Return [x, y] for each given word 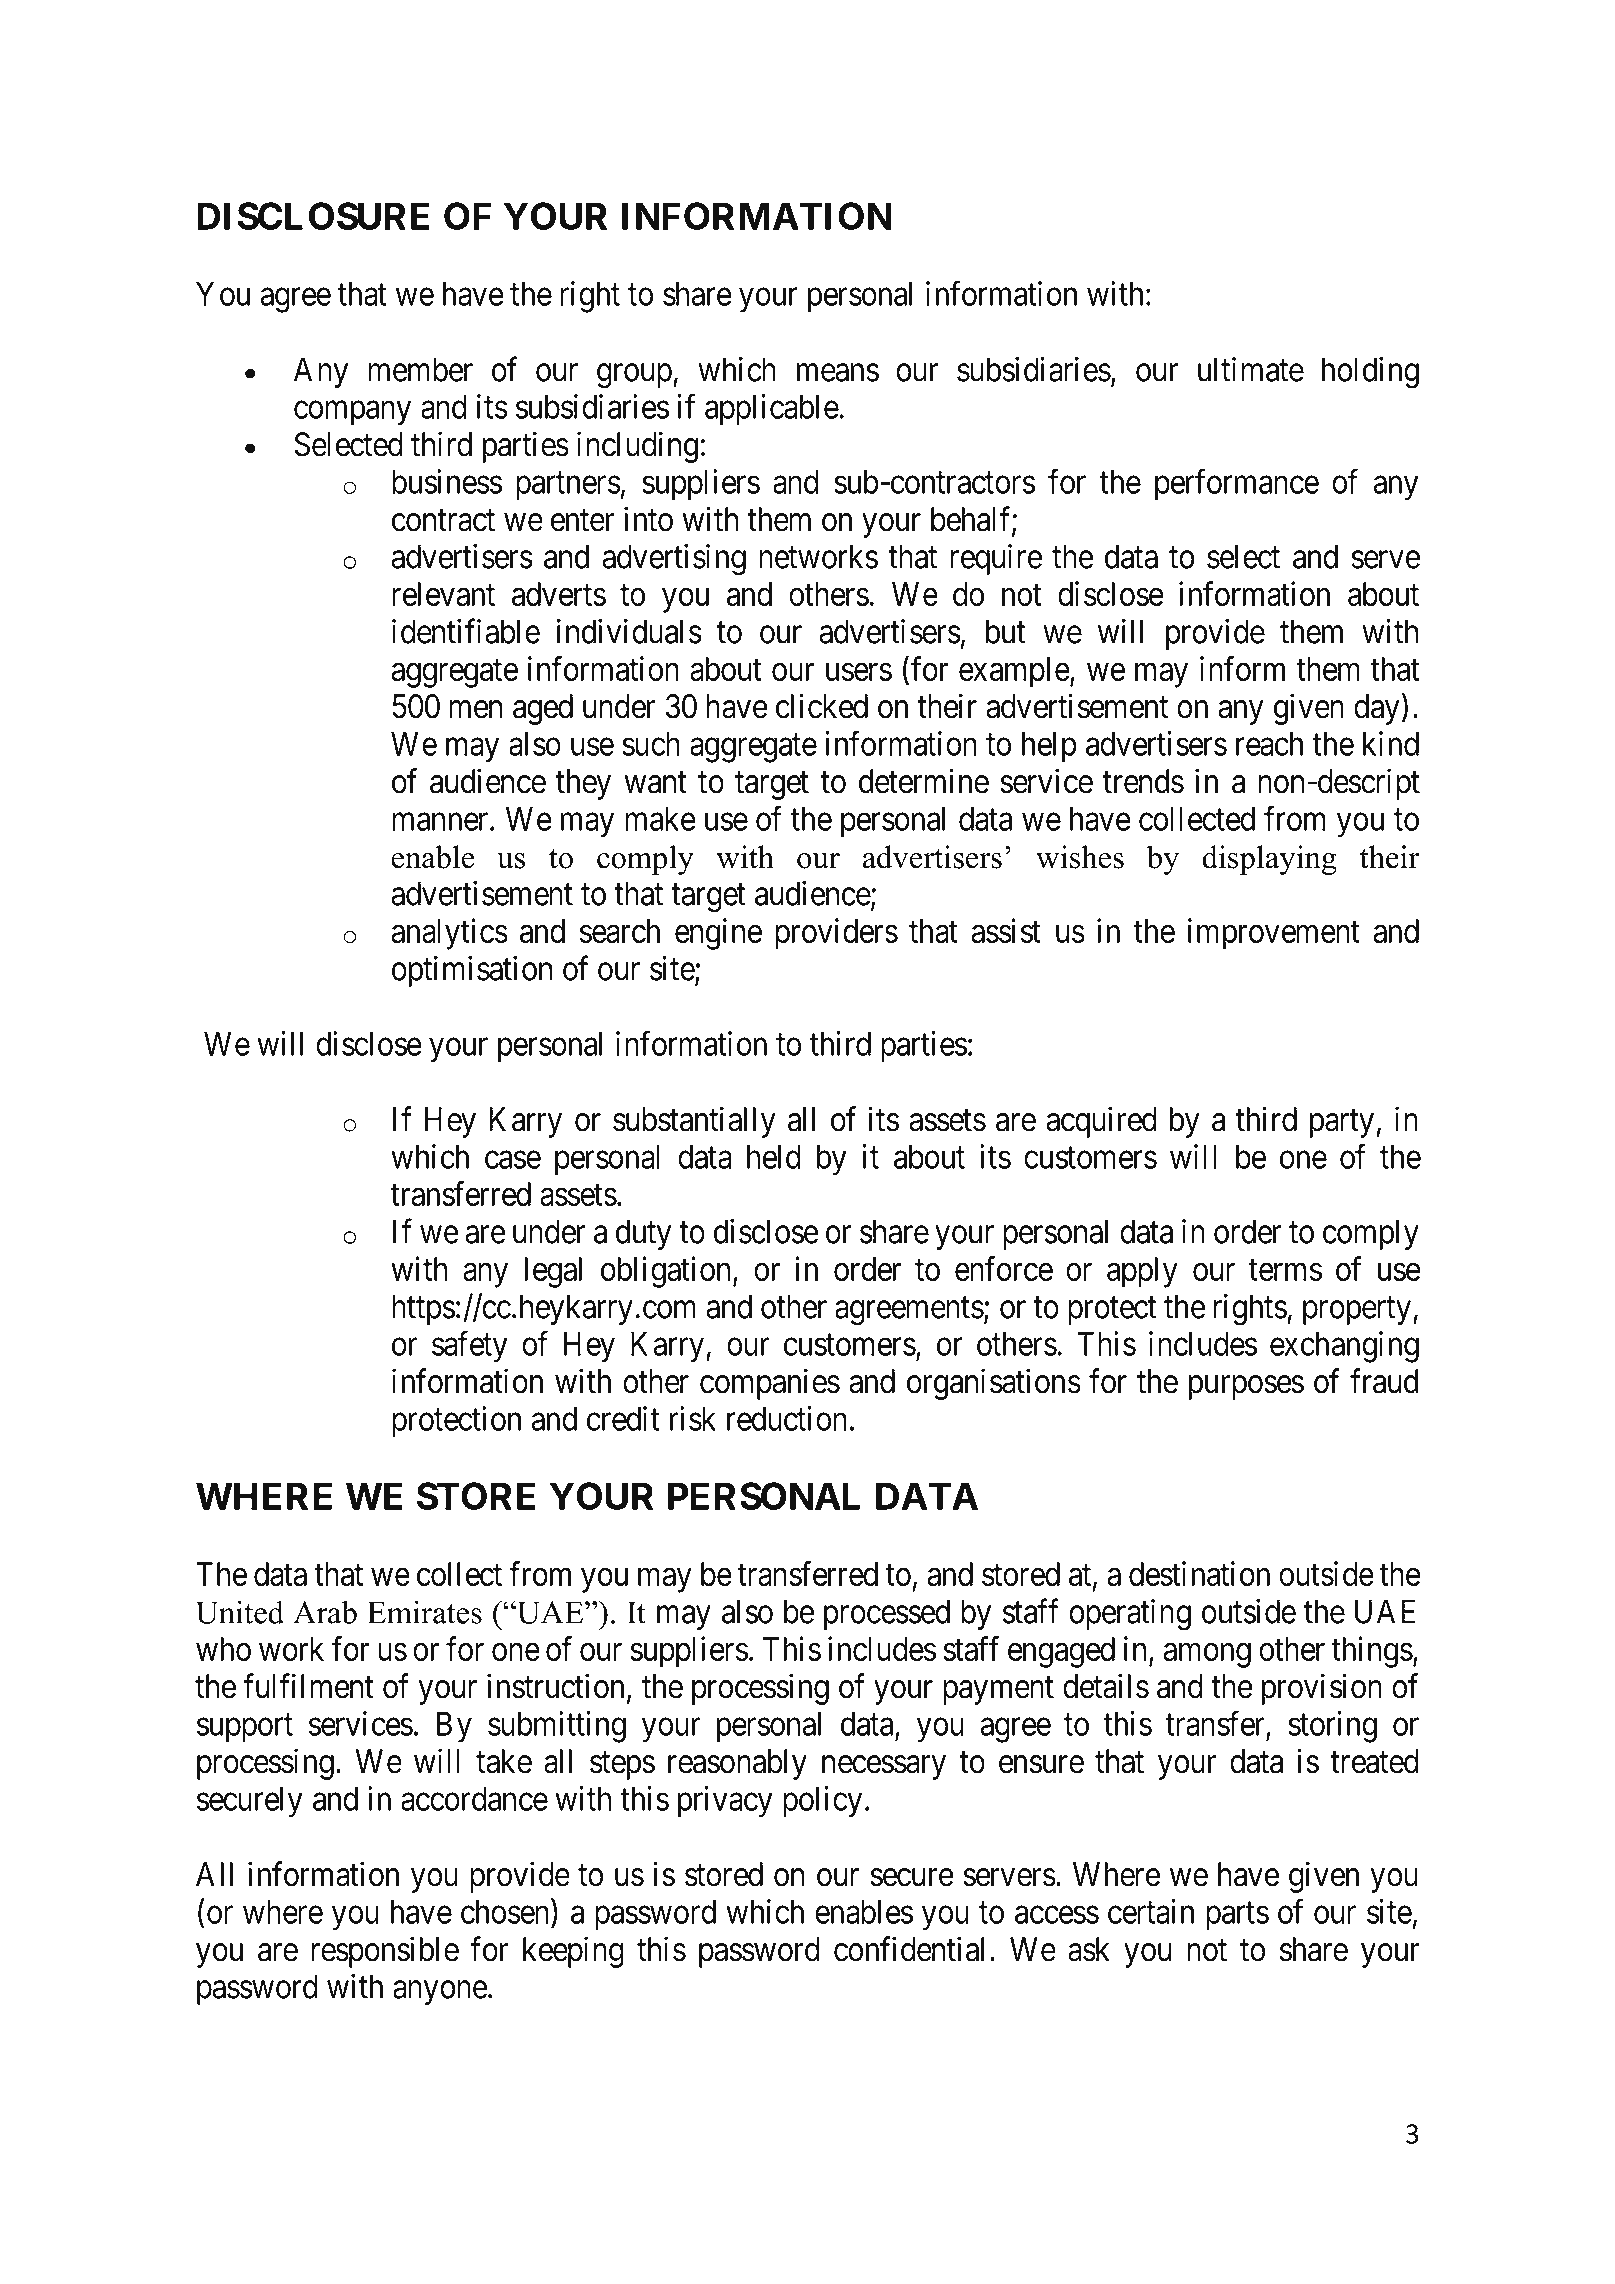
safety [470, 1347]
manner [441, 822]
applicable [772, 409]
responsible [385, 1952]
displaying [1269, 860]
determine [924, 781]
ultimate [1251, 369]
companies [770, 1384]
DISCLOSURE [313, 216]
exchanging [1344, 1347]
